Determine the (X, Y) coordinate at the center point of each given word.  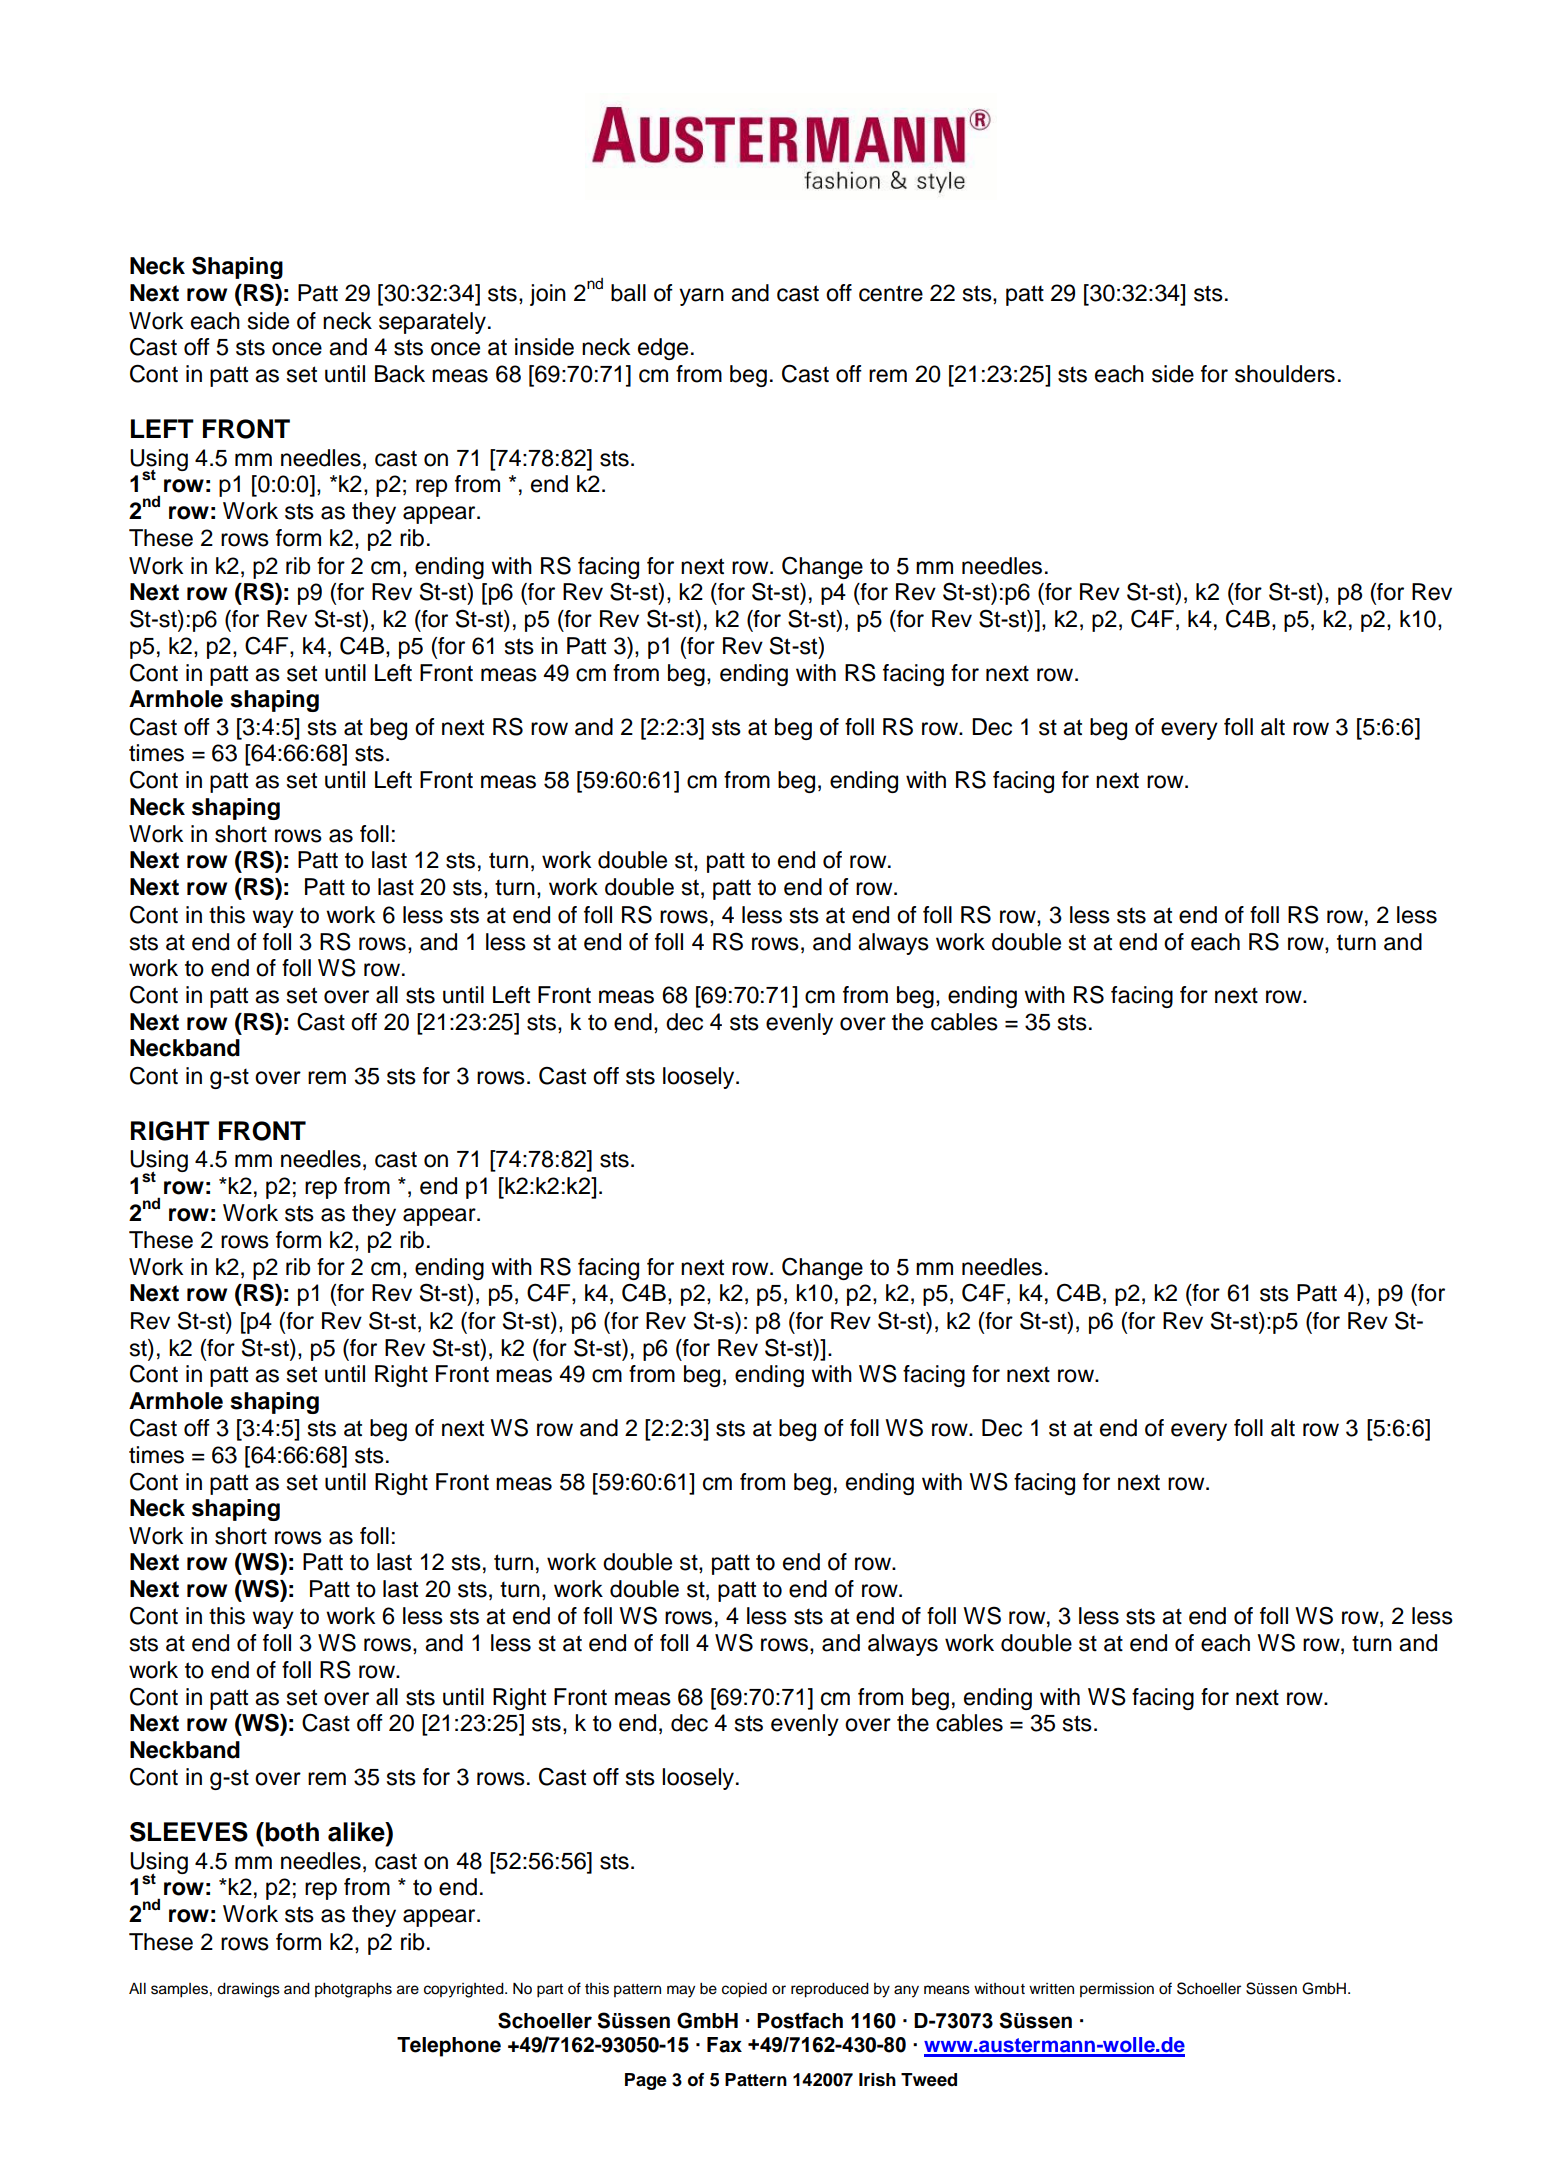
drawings (248, 1990)
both (292, 1832)
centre (891, 293)
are (408, 1990)
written (1051, 1989)
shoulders (1285, 374)
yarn (701, 297)
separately (432, 323)
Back (400, 374)
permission (1117, 1989)
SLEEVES (189, 1832)
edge (663, 349)
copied (744, 1990)
